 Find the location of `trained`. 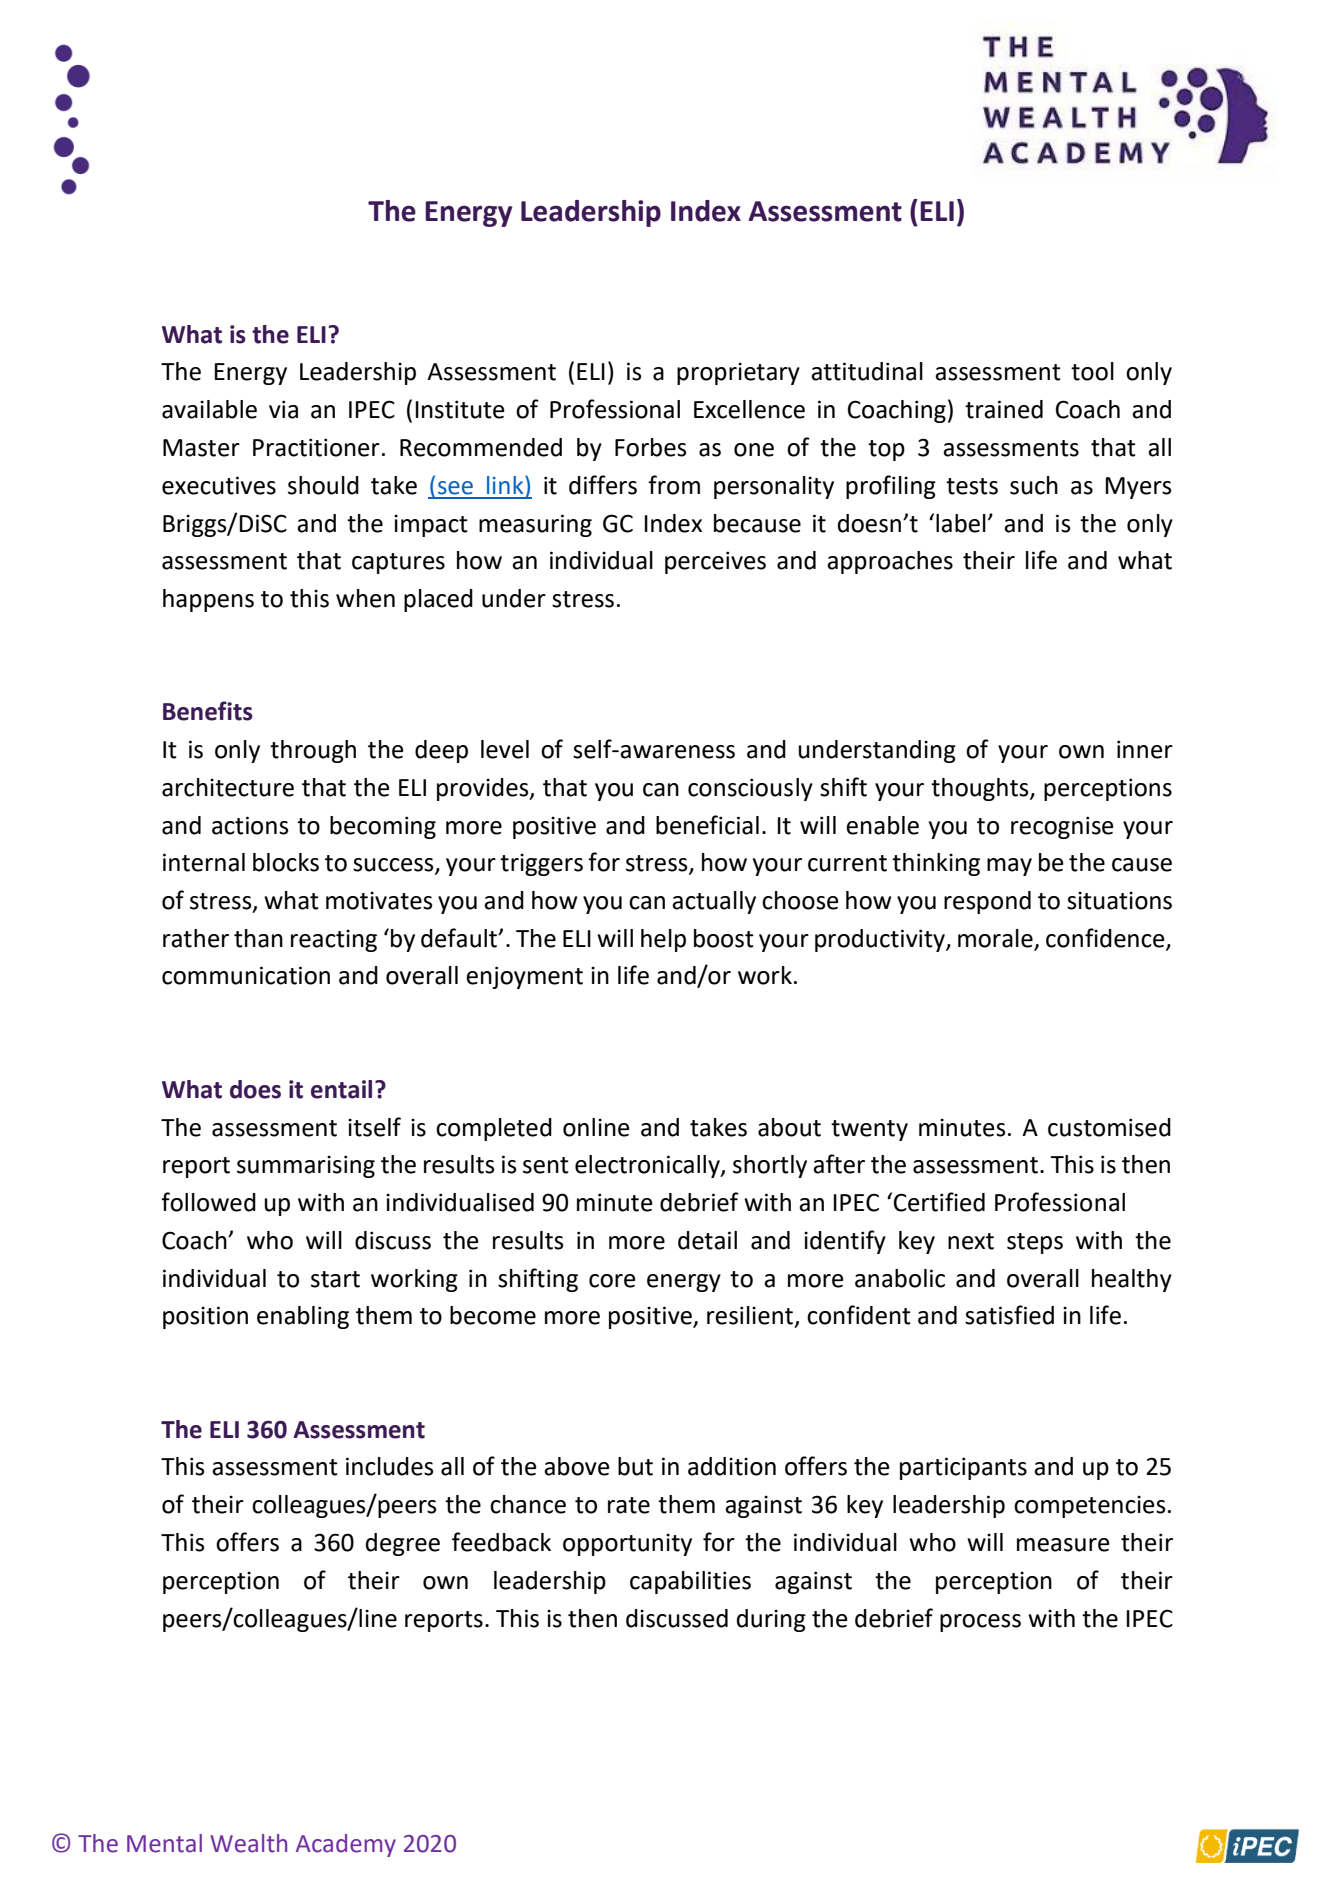

trained is located at coordinates (1004, 409).
